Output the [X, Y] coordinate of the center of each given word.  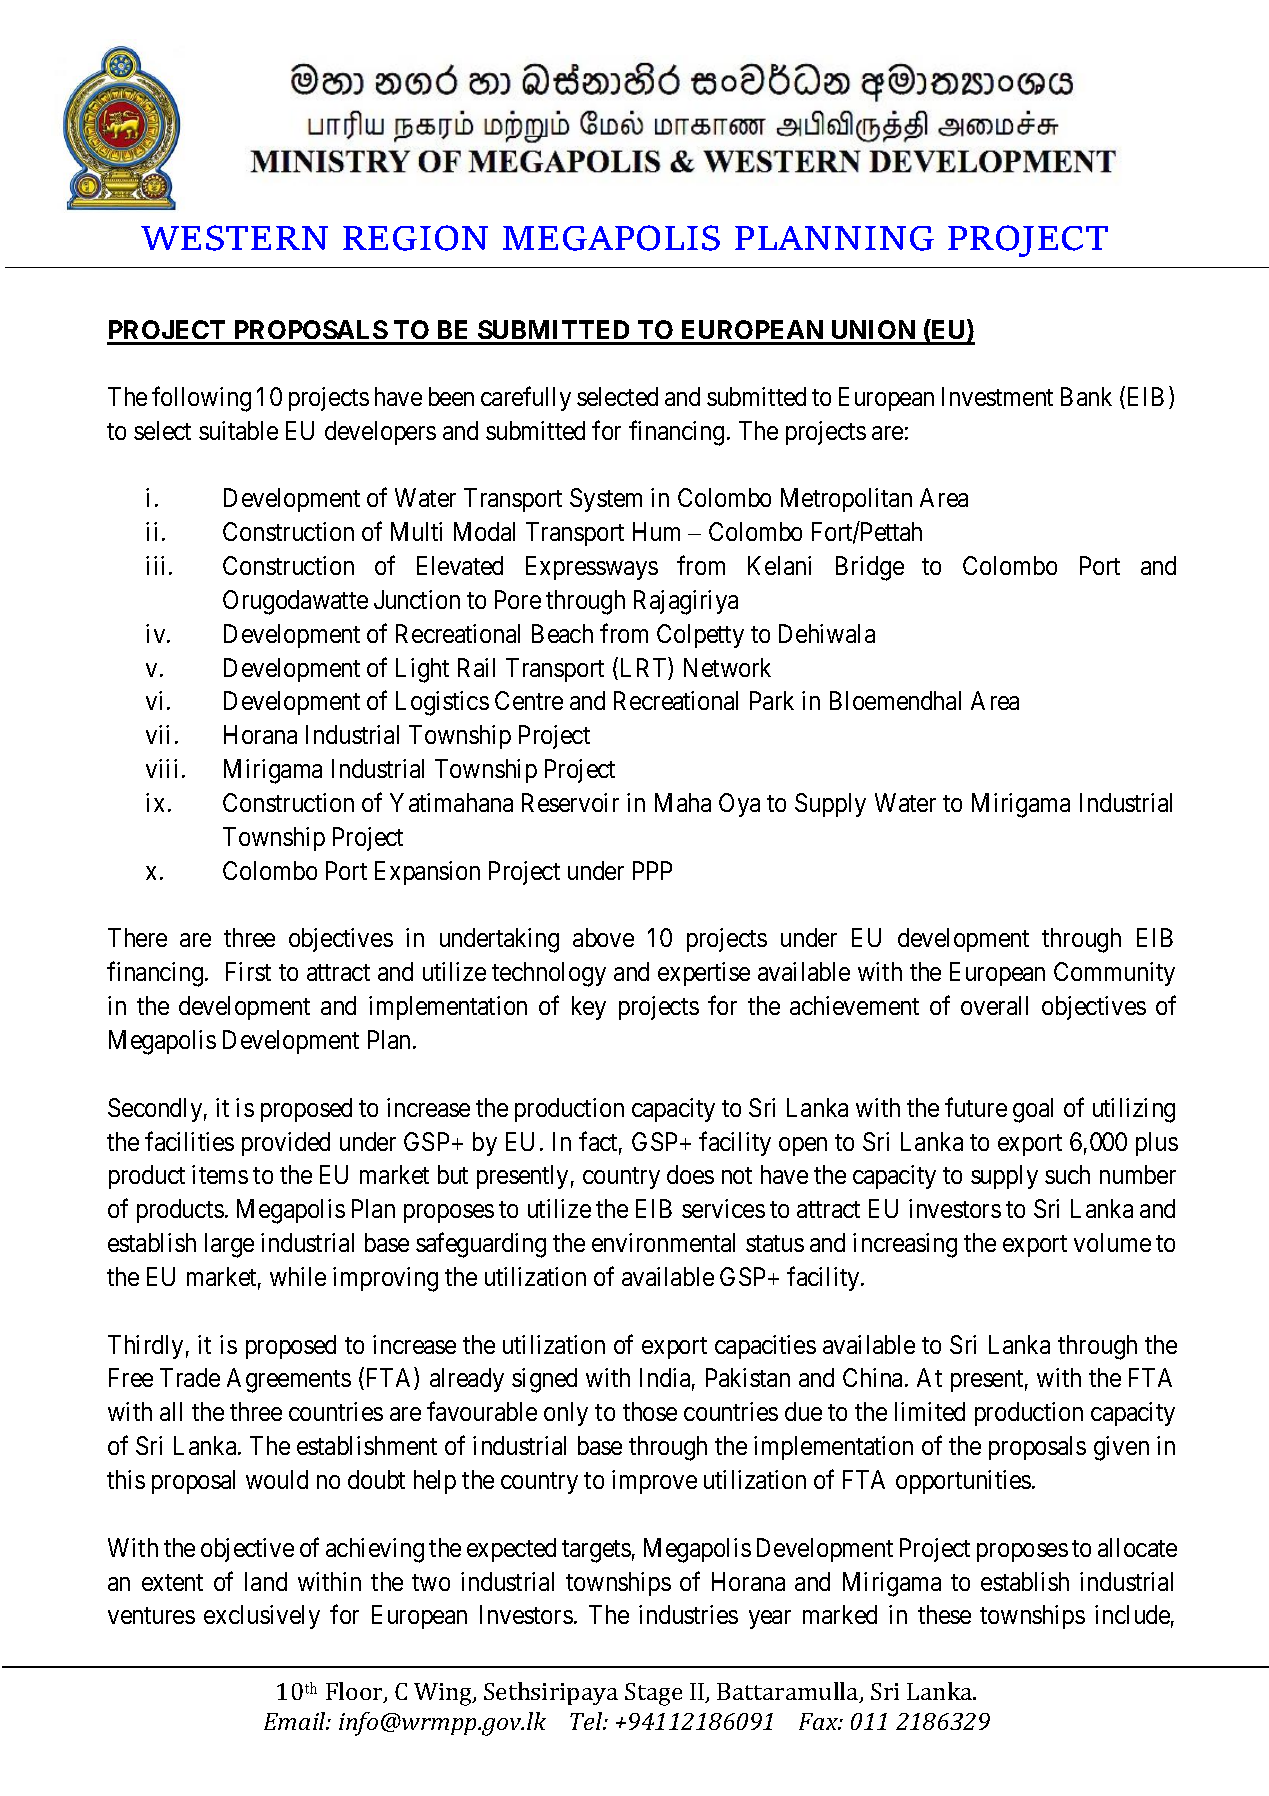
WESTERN [234, 238]
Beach [562, 633]
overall [994, 1005]
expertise [704, 974]
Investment [997, 396]
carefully [526, 398]
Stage [653, 1694]
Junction [417, 599]
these [944, 1614]
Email [296, 1721]
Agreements [289, 1380]
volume [1112, 1242]
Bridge [870, 568]
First [248, 971]
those [650, 1411]
